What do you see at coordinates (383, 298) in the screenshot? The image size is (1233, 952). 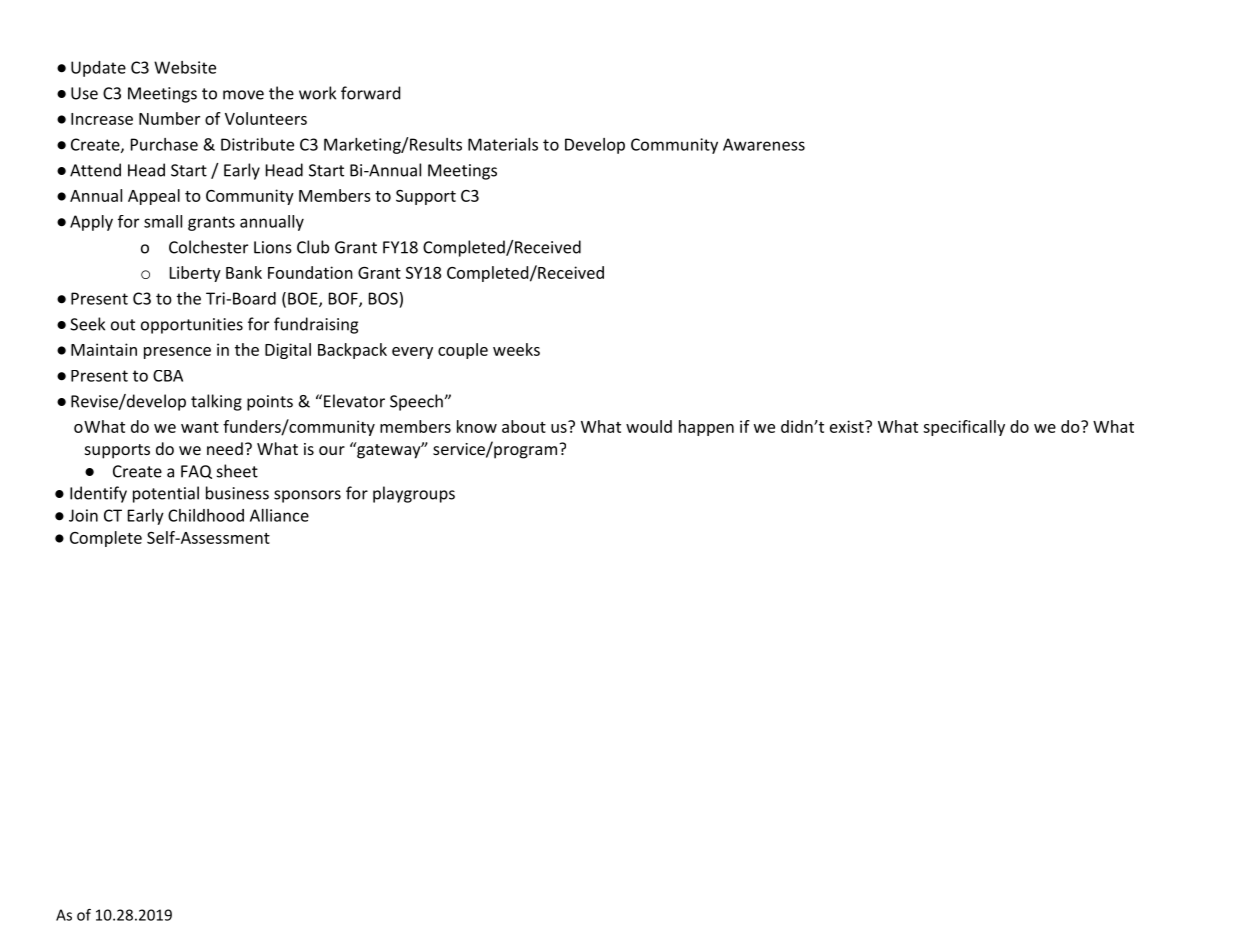 I see `BOS` at bounding box center [383, 298].
